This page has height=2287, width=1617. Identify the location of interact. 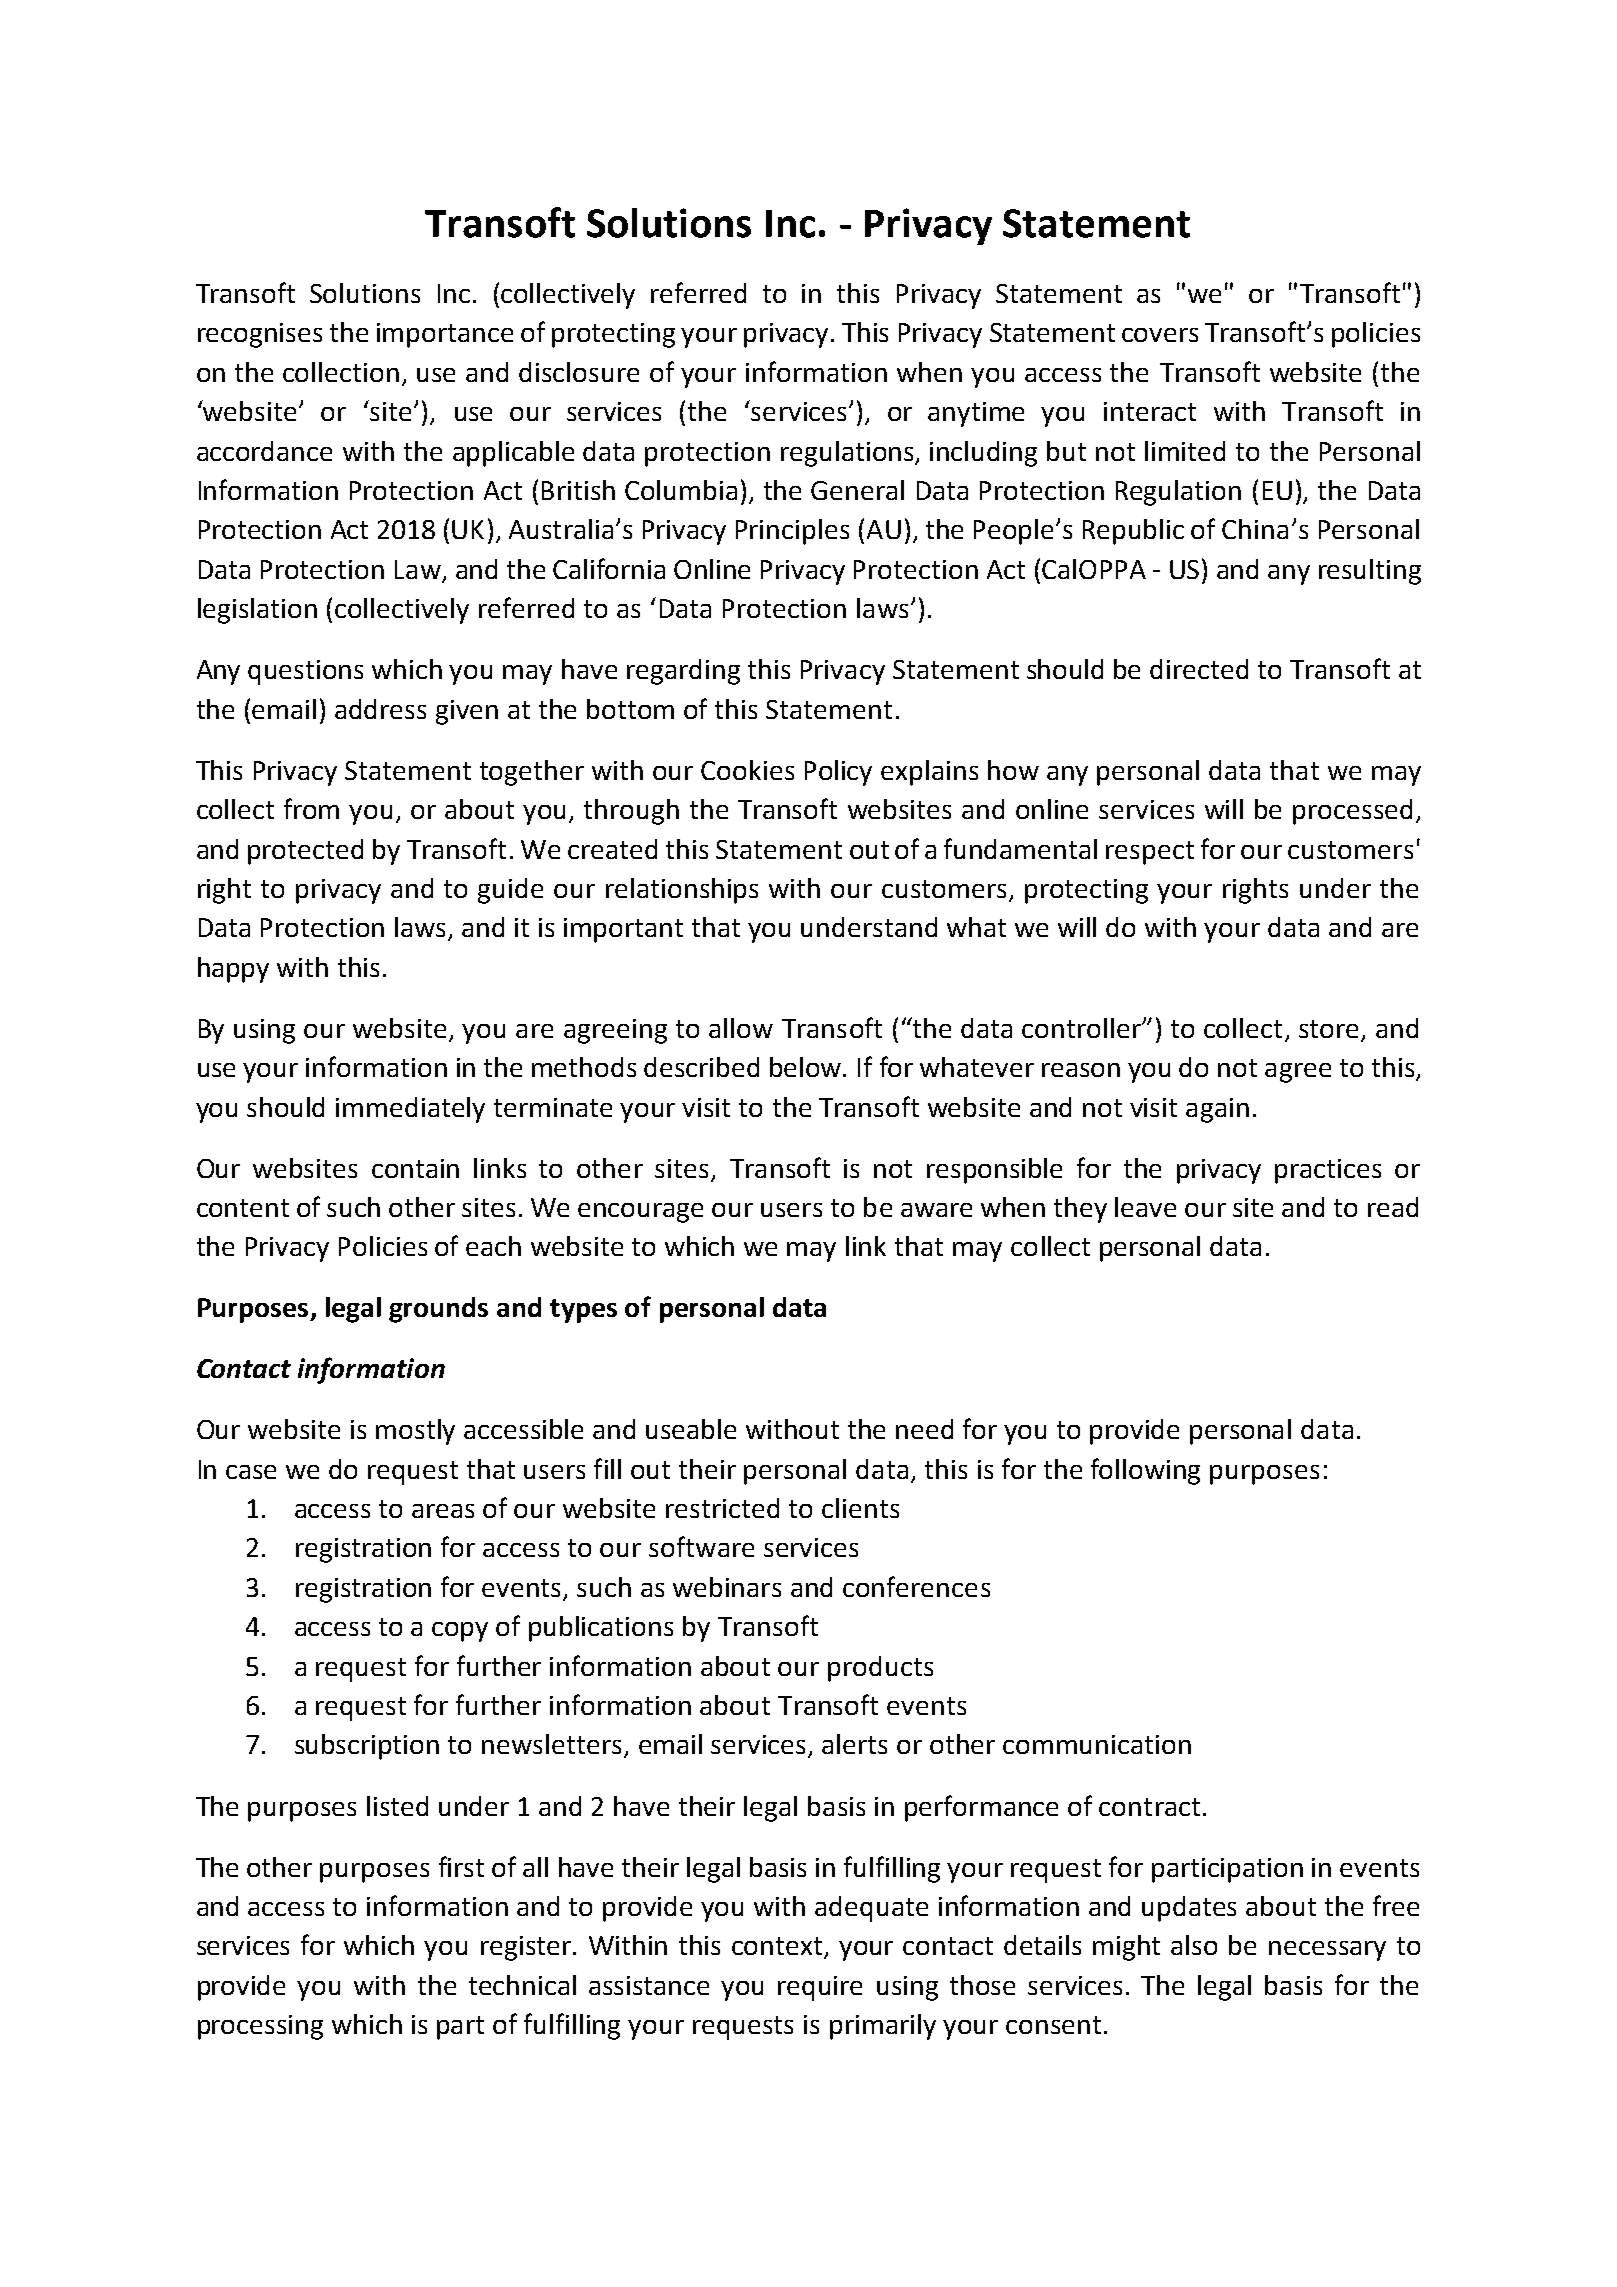
(1150, 411).
